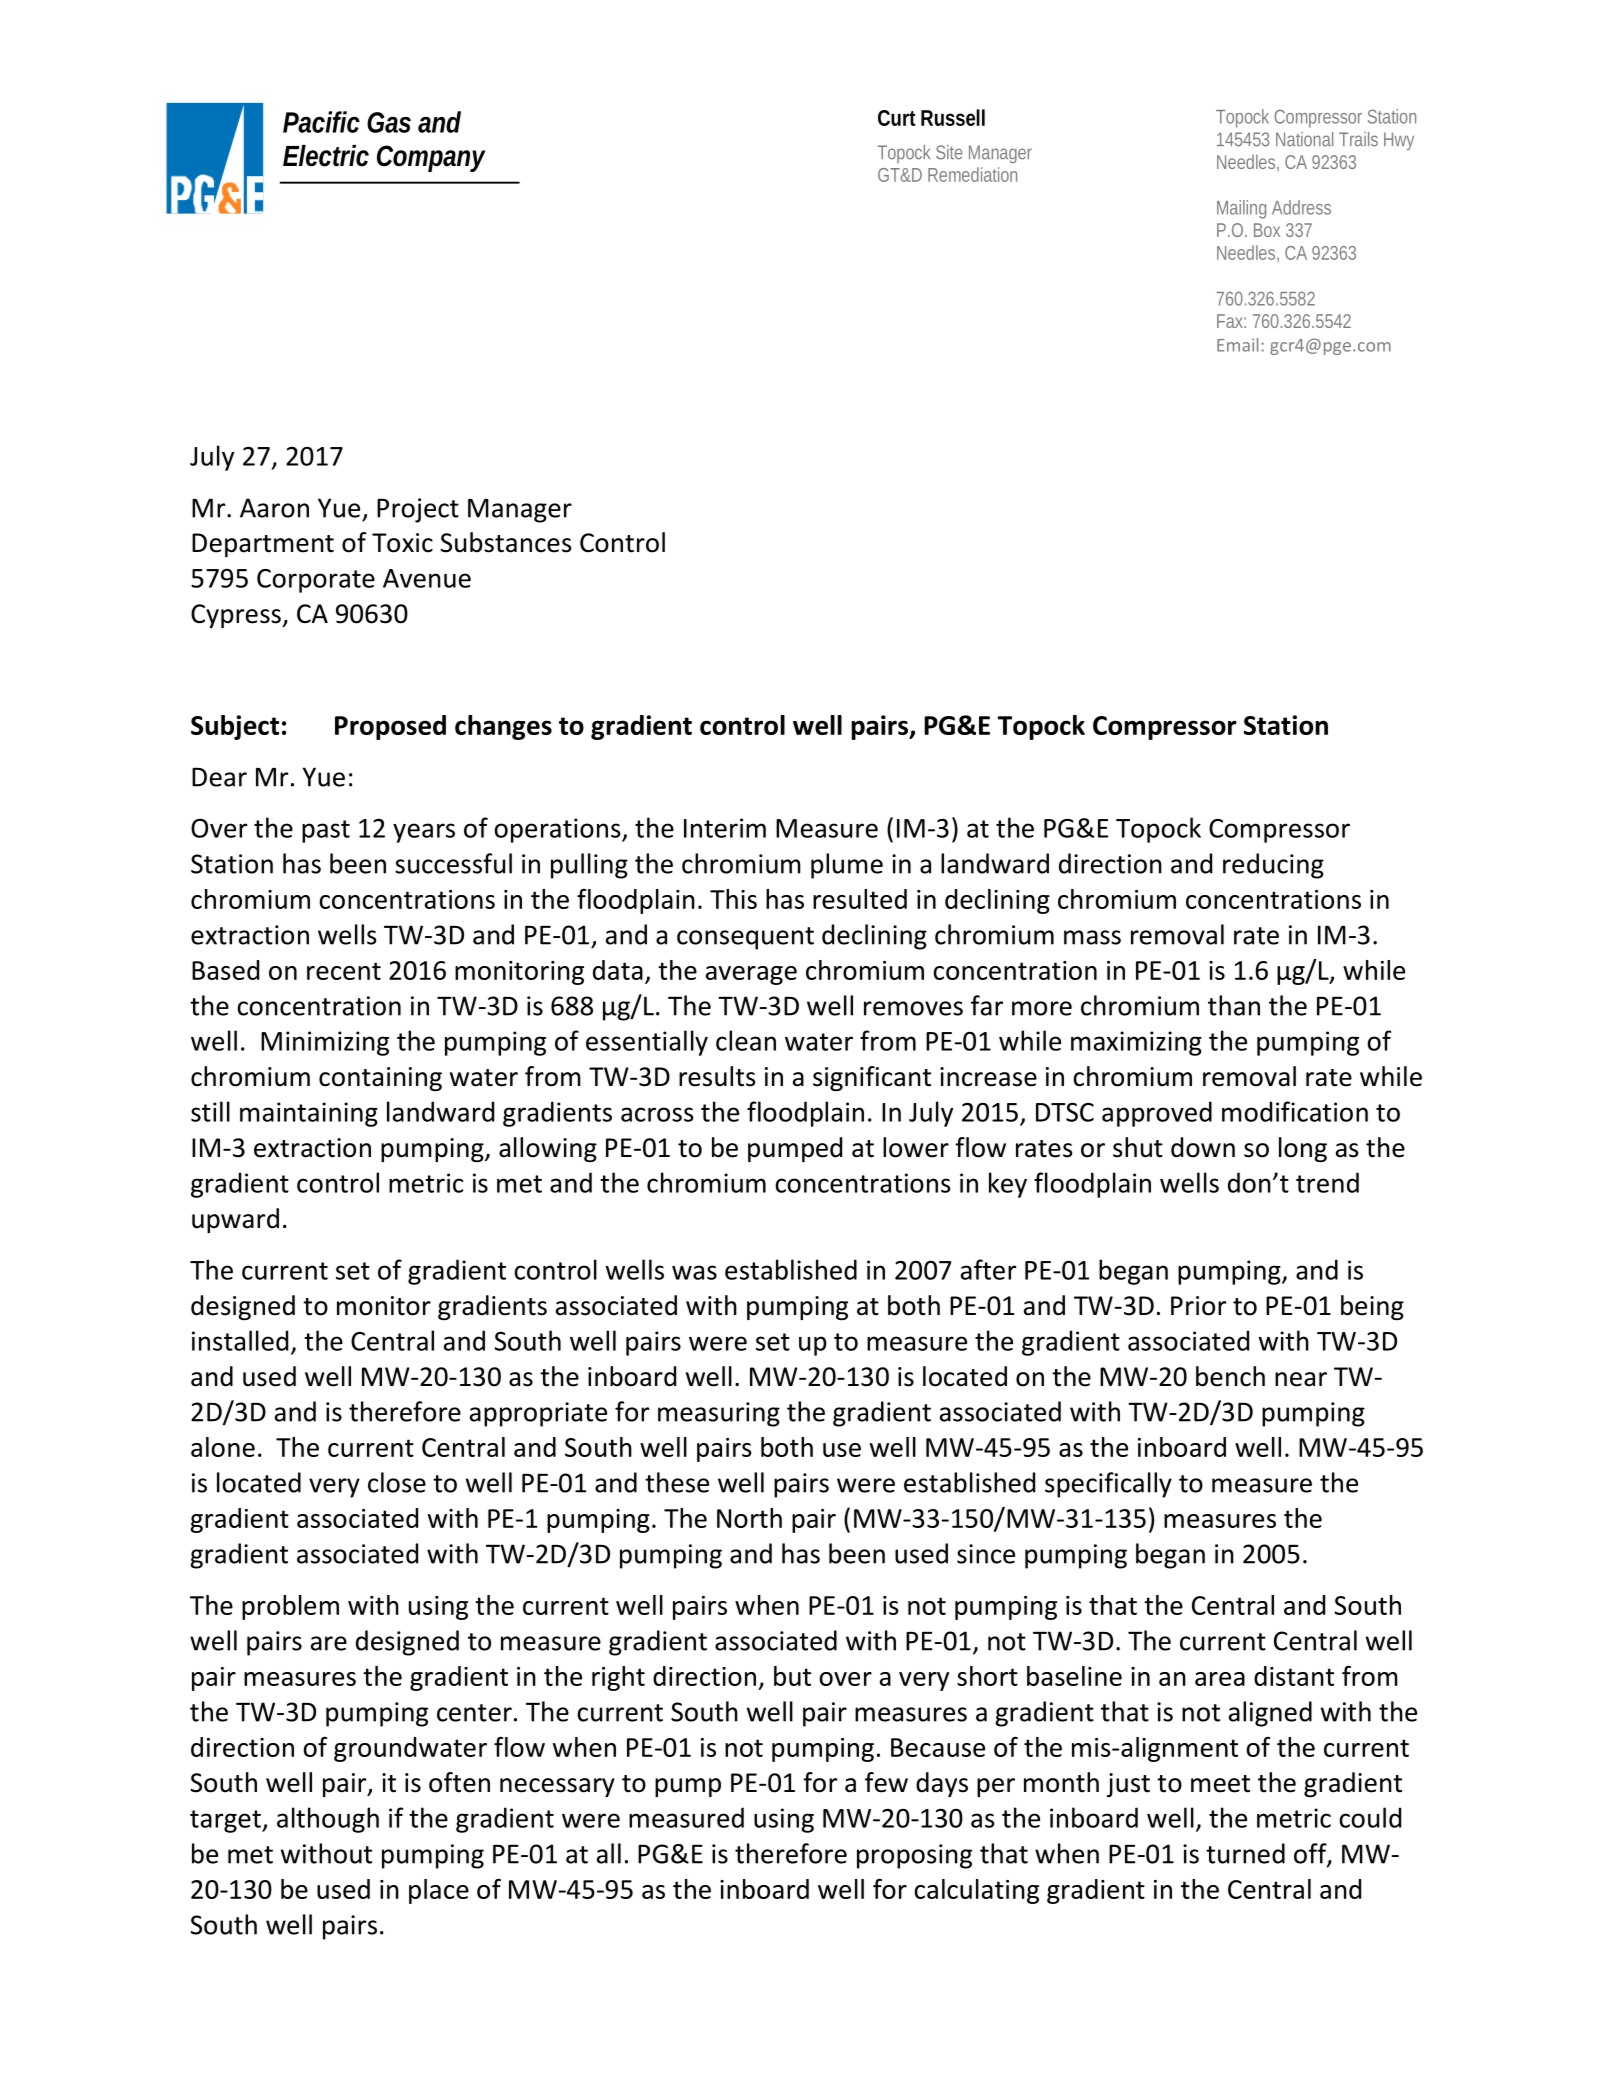 The image size is (1618, 2094). Describe the element at coordinates (344, 971) in the image. I see `recent` at that location.
